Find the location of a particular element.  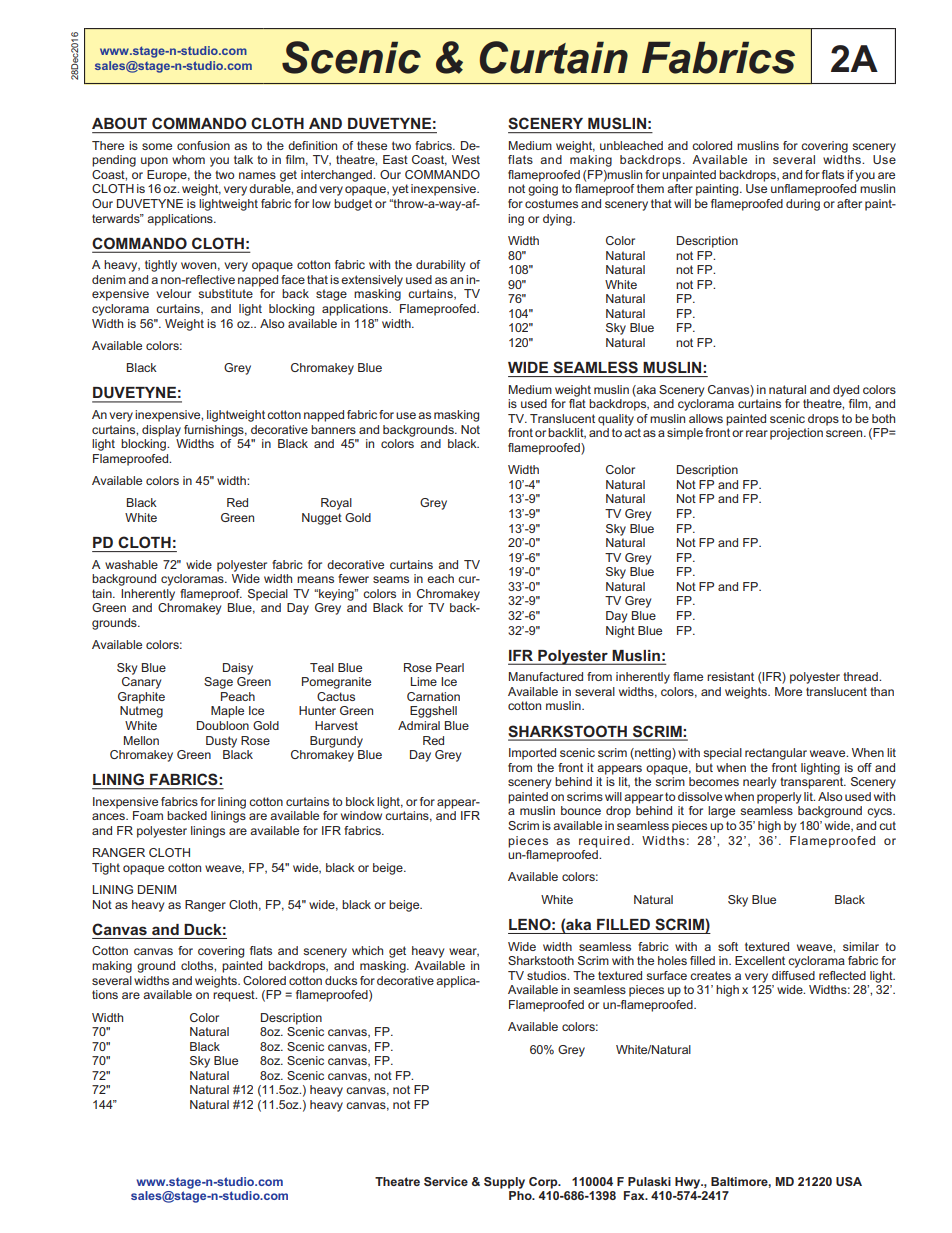

resistant is located at coordinates (730, 676).
